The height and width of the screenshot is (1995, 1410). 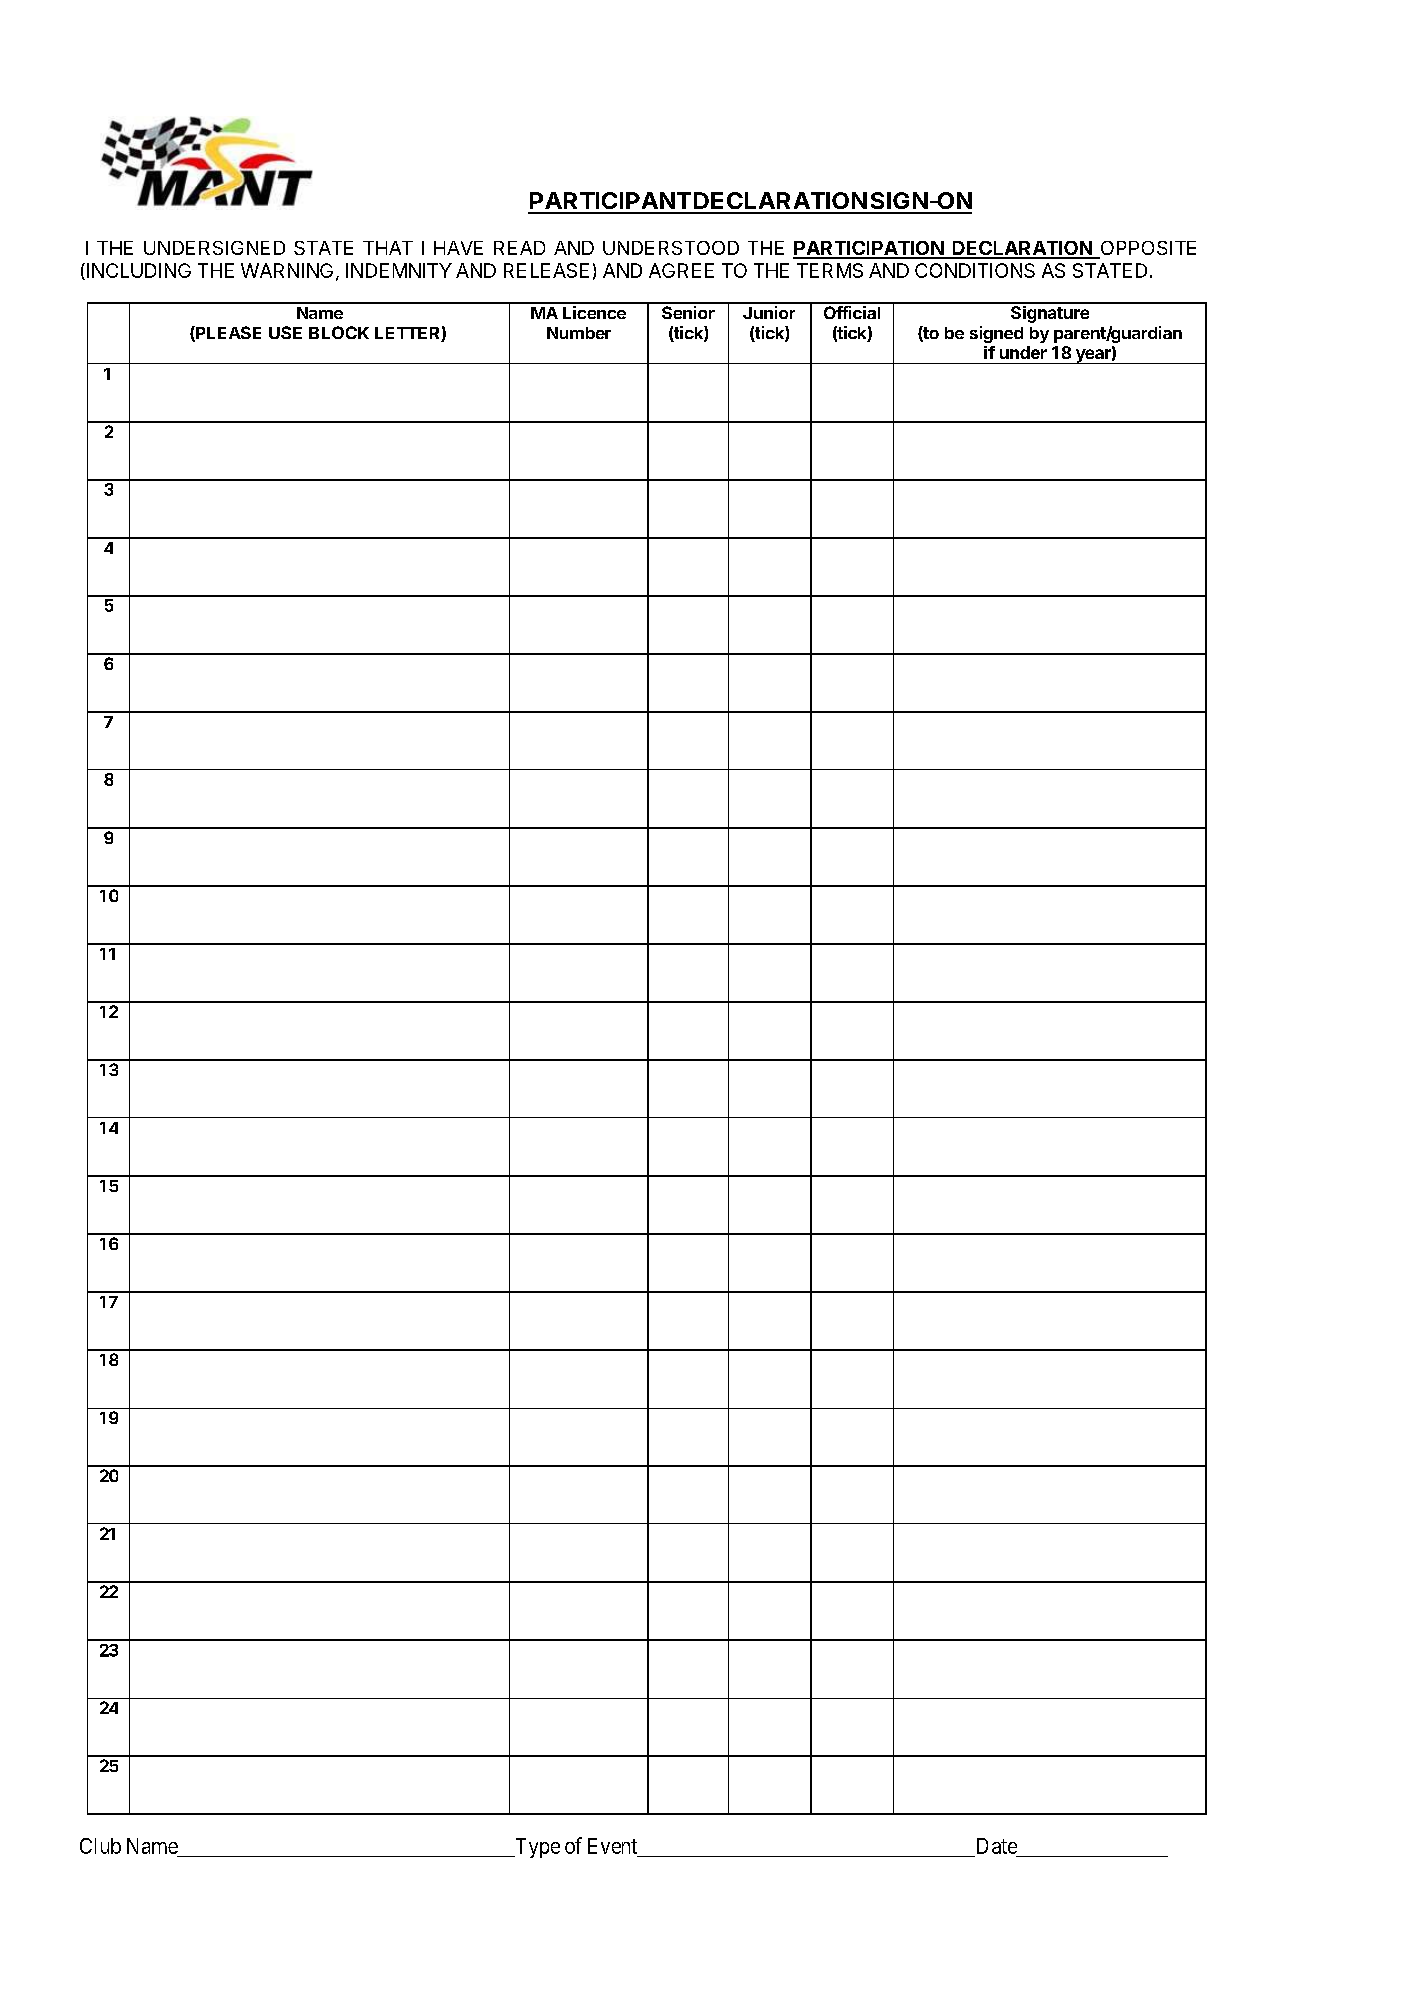 What do you see at coordinates (139, 270) in the screenshot?
I see `INCLUDING` at bounding box center [139, 270].
